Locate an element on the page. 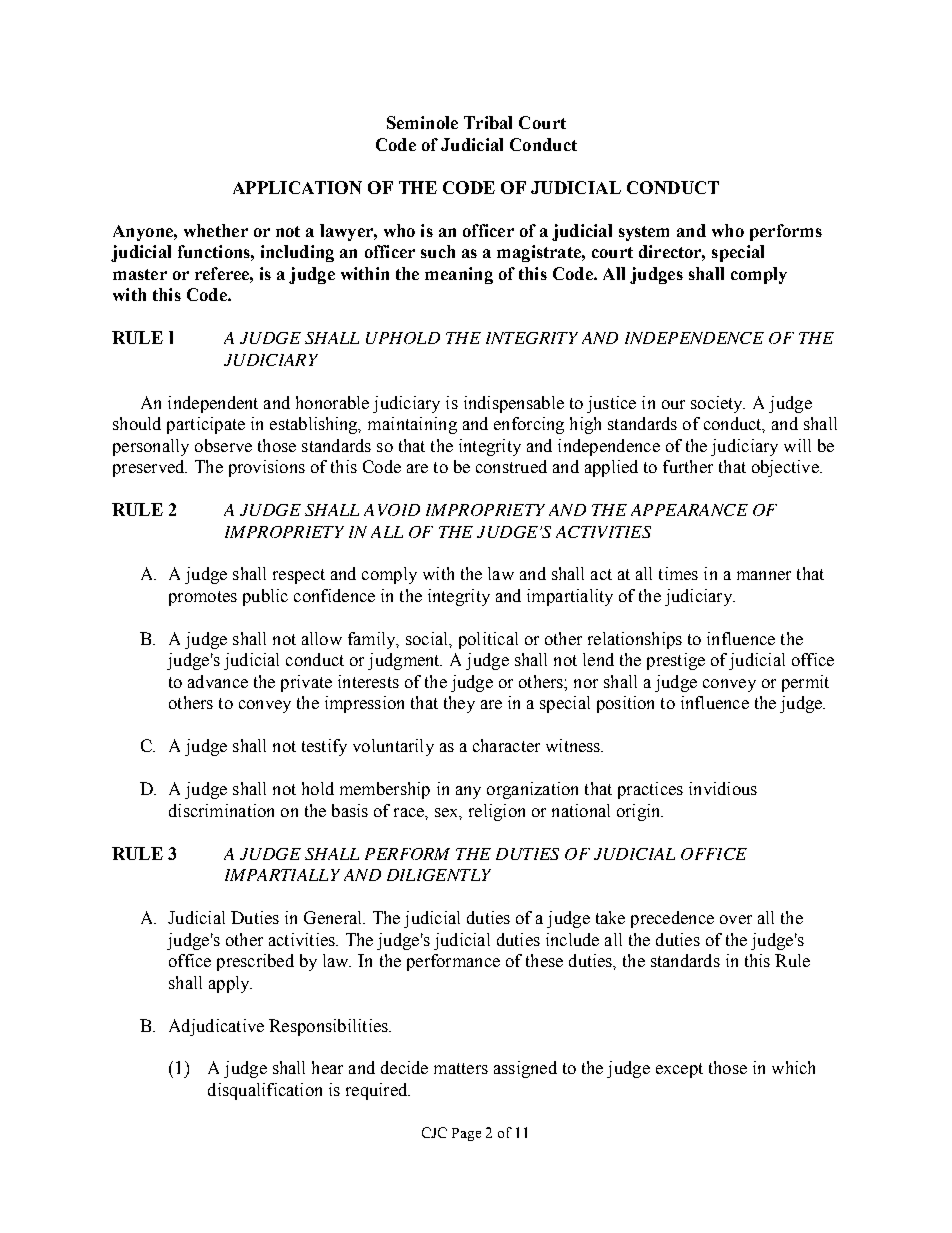  system is located at coordinates (644, 233).
